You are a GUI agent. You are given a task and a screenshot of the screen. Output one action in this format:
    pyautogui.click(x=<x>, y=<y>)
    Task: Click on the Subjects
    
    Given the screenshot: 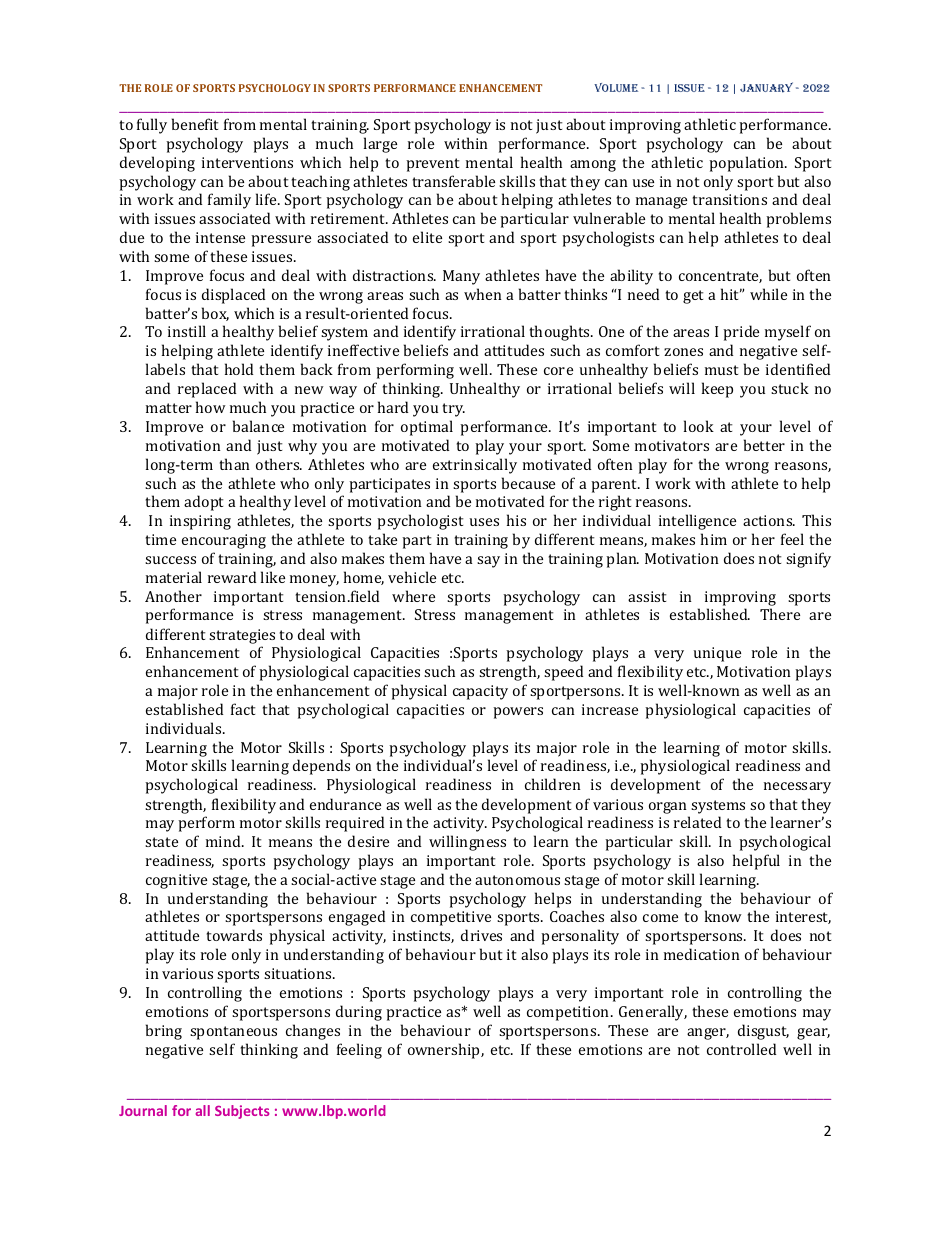 What is the action you would take?
    pyautogui.click(x=242, y=1112)
